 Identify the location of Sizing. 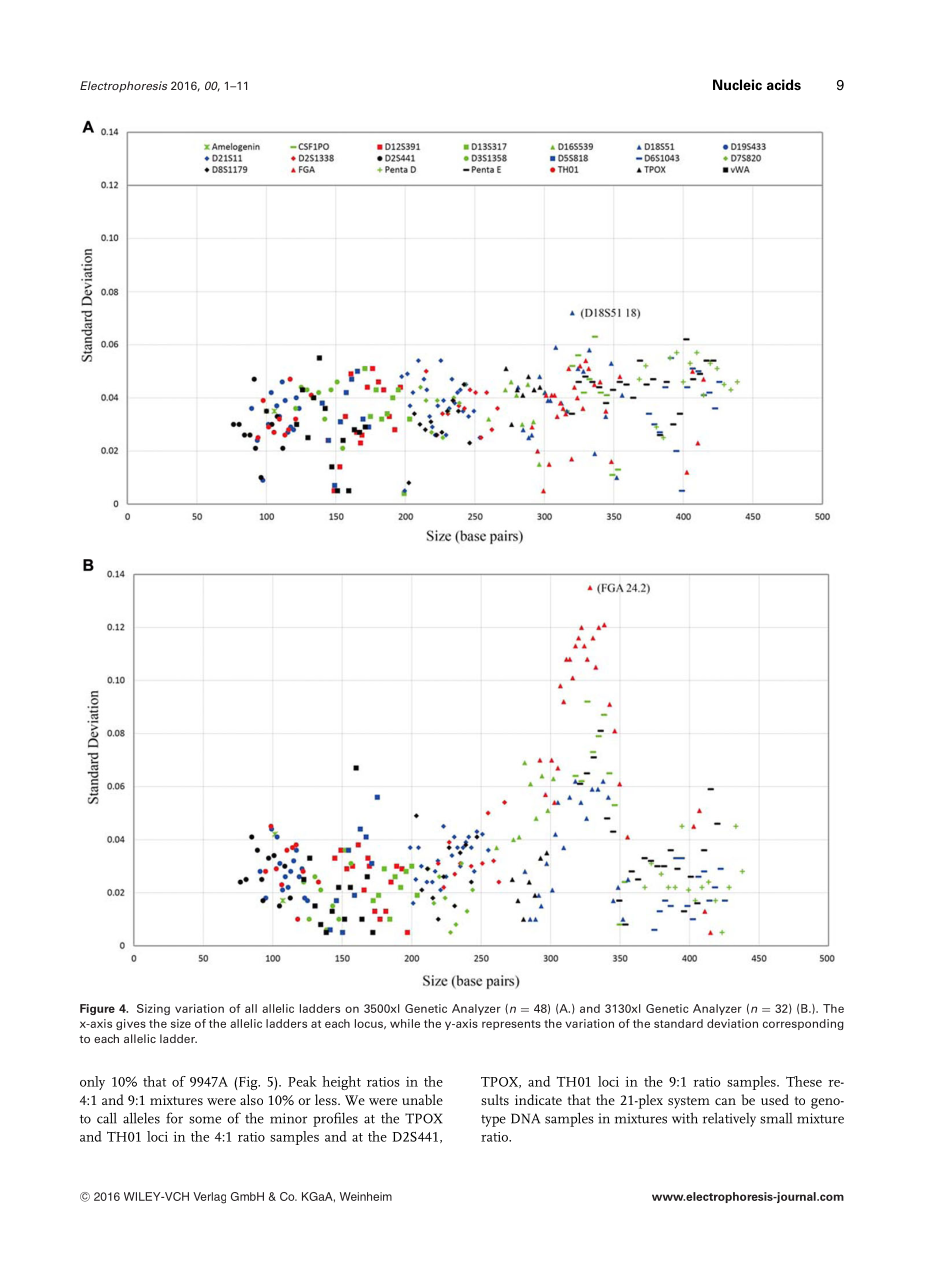
(153, 1009).
